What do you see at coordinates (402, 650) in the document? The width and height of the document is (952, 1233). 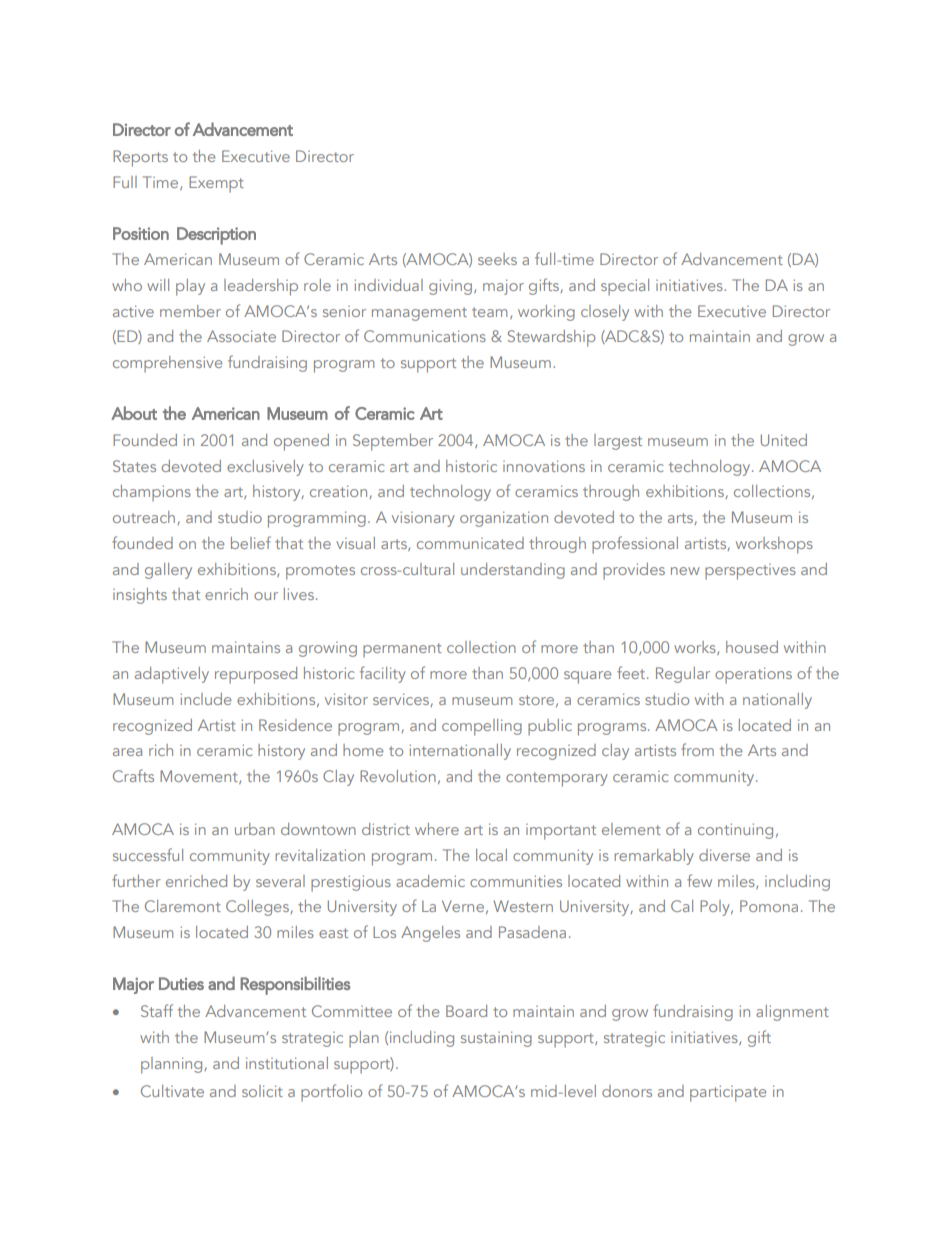 I see `permanent` at bounding box center [402, 650].
